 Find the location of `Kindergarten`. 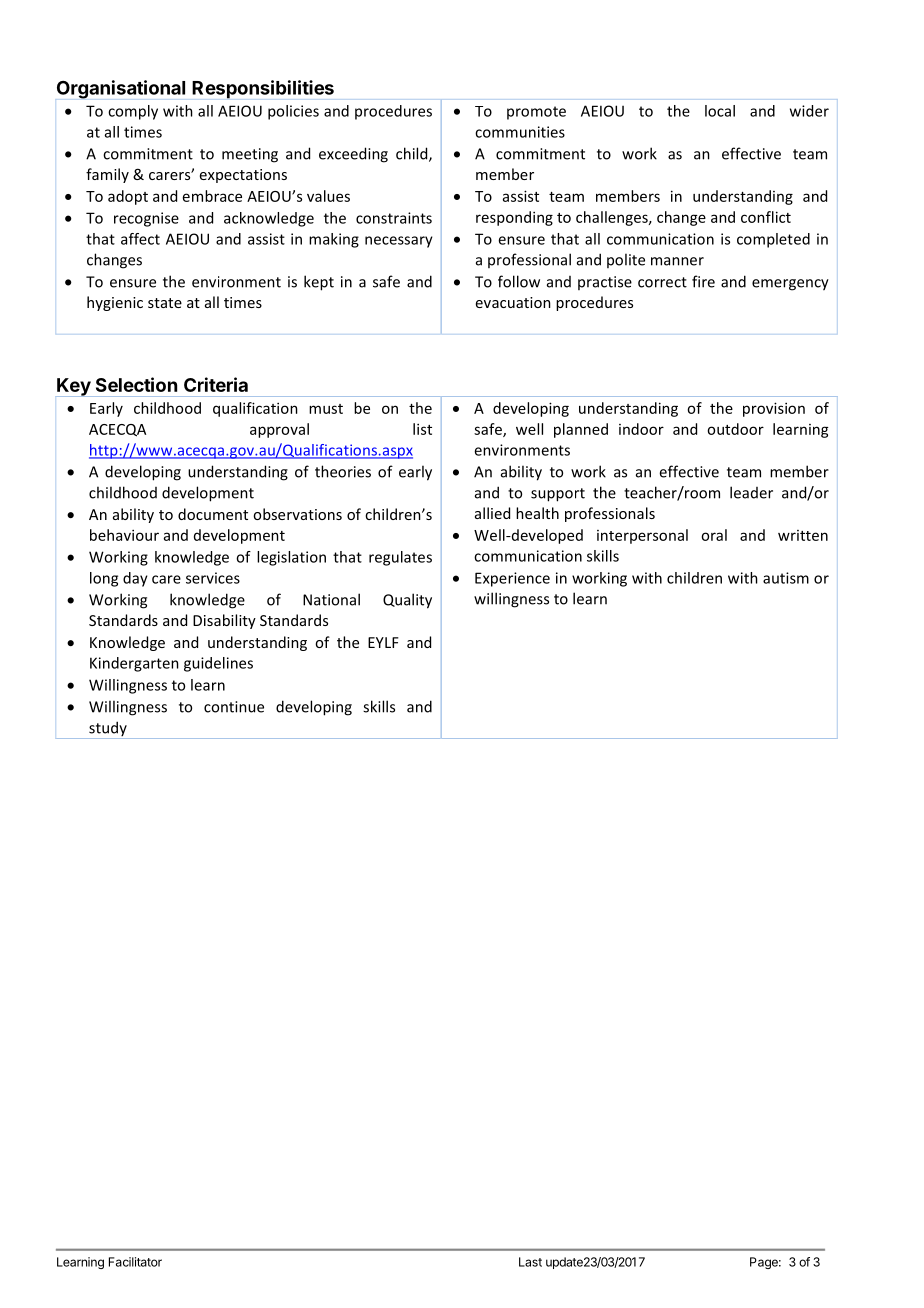

Kindergarten is located at coordinates (134, 664).
